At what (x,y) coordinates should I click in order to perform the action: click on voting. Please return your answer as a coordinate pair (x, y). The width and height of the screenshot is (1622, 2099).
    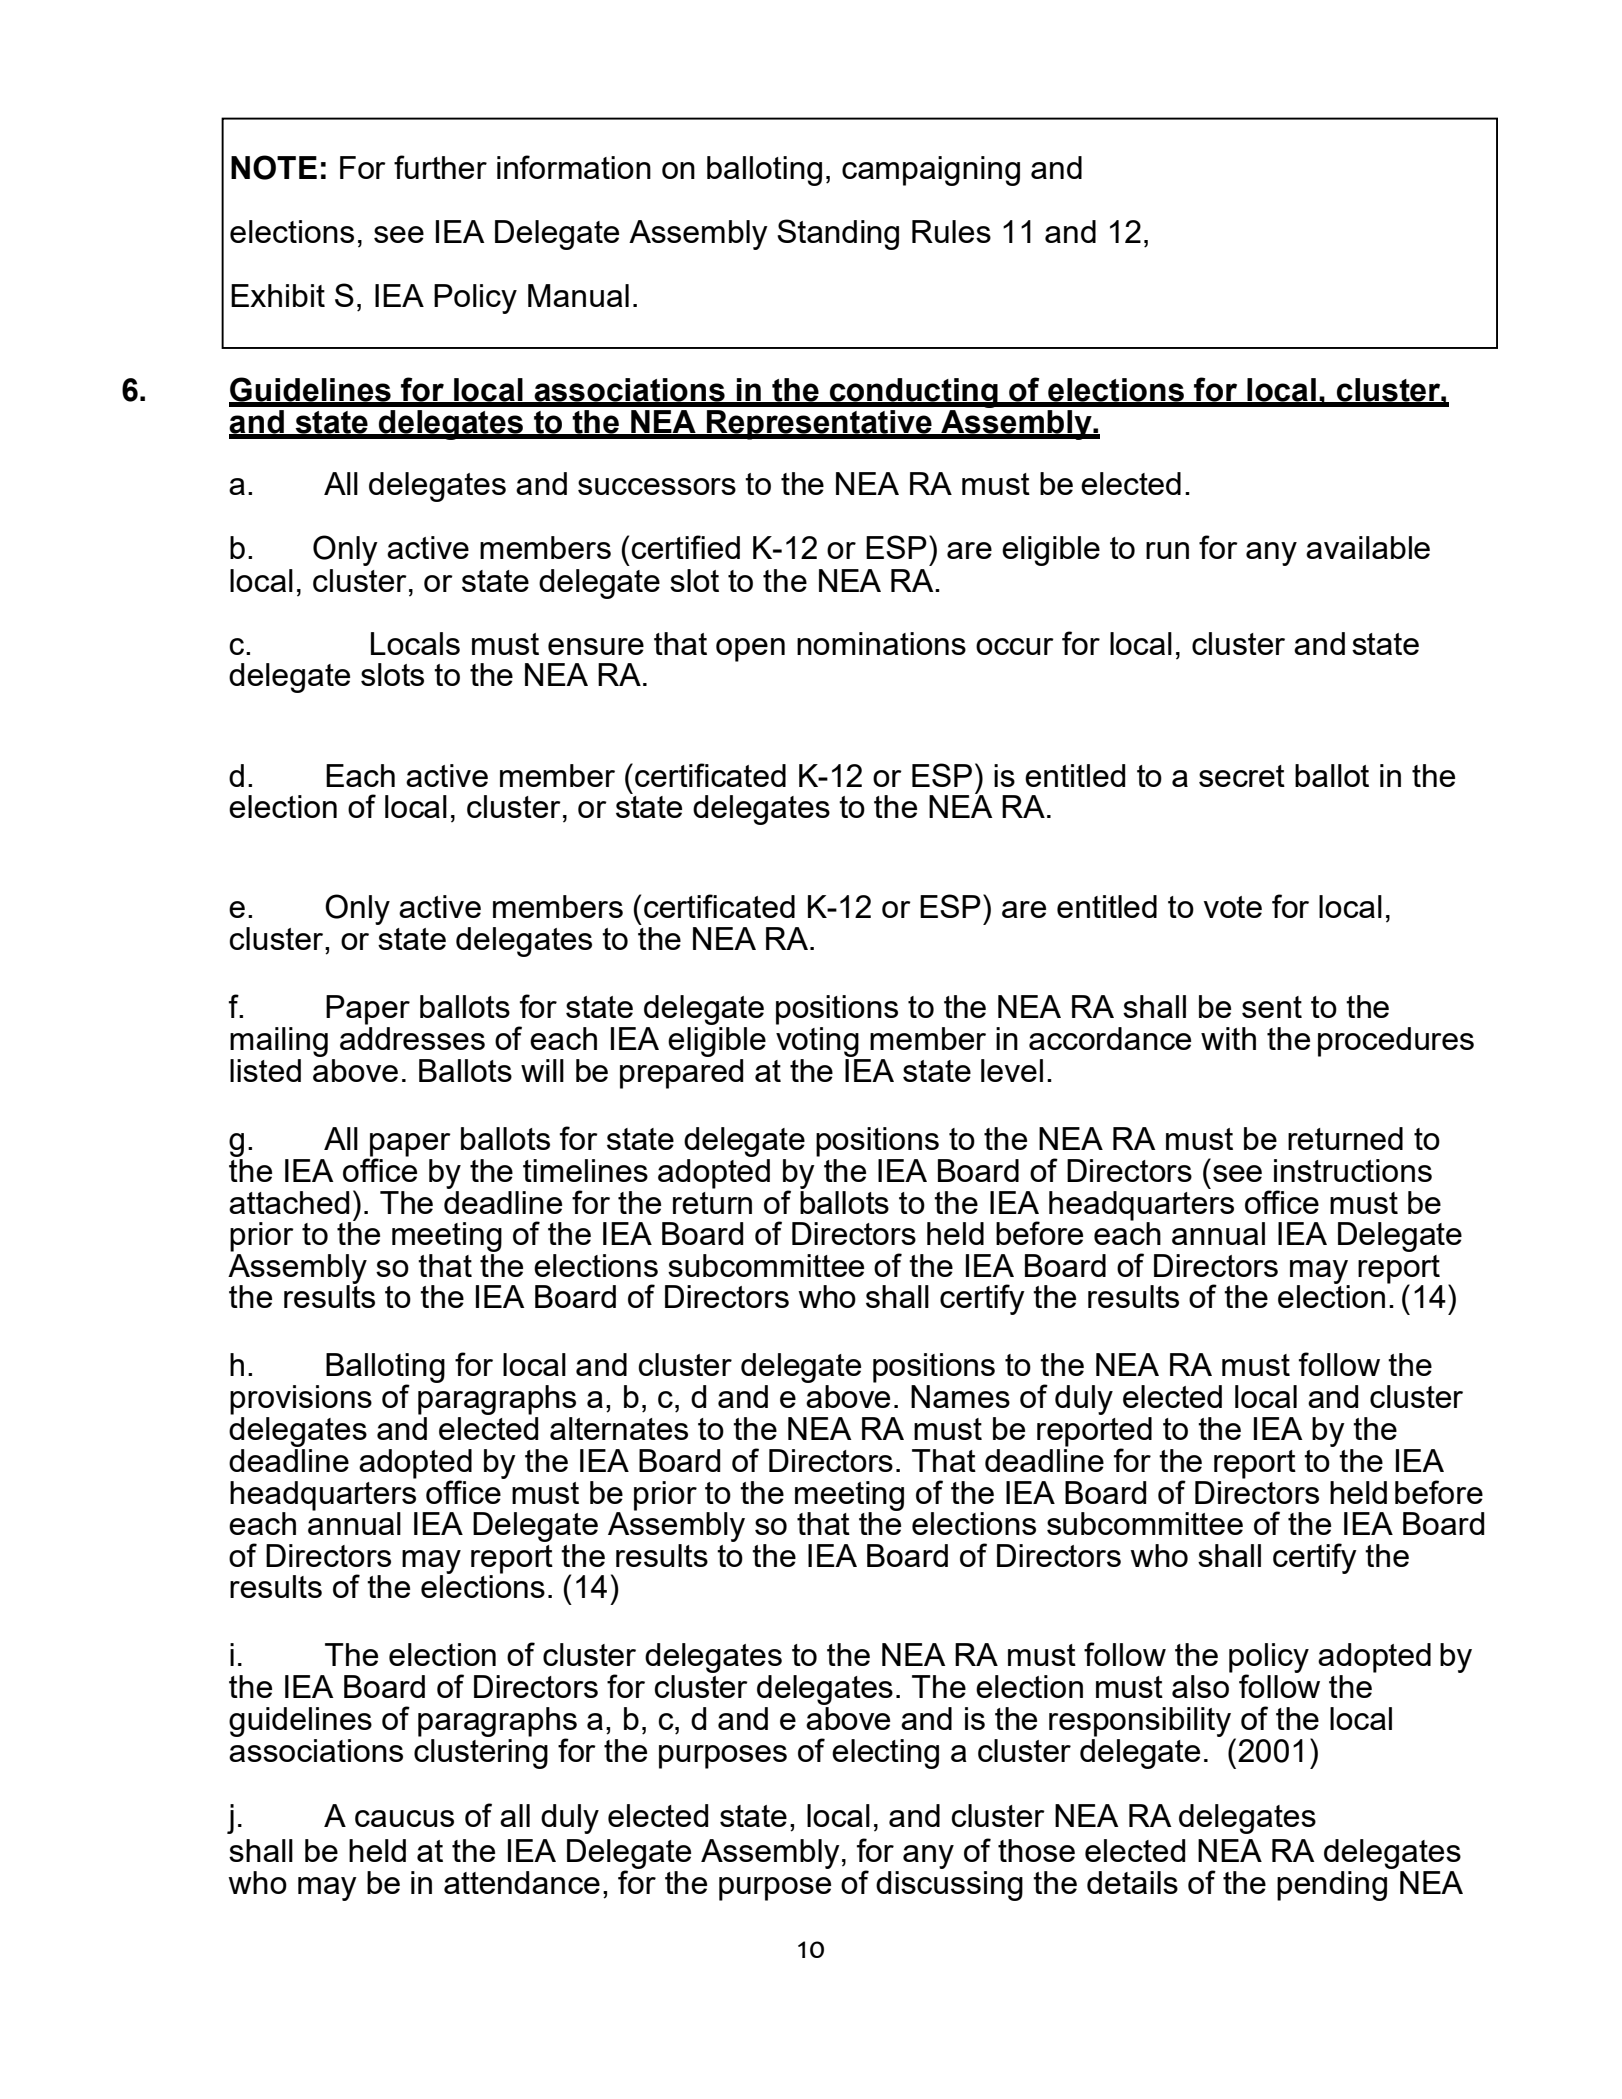
    Looking at the image, I should click on (817, 1042).
